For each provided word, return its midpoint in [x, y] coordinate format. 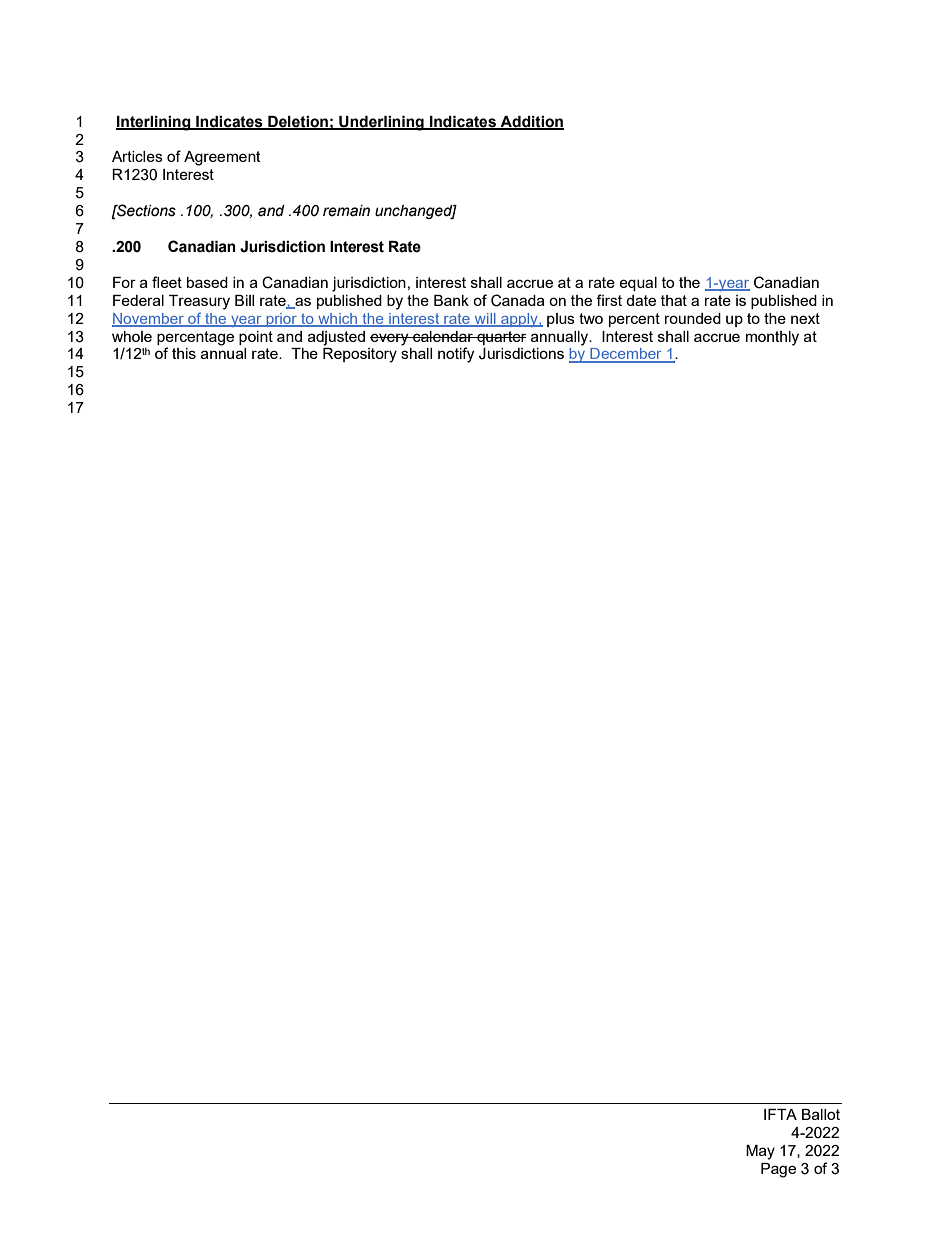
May [760, 1152]
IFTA [780, 1114]
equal [638, 284]
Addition [531, 122]
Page [778, 1170]
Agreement [222, 158]
